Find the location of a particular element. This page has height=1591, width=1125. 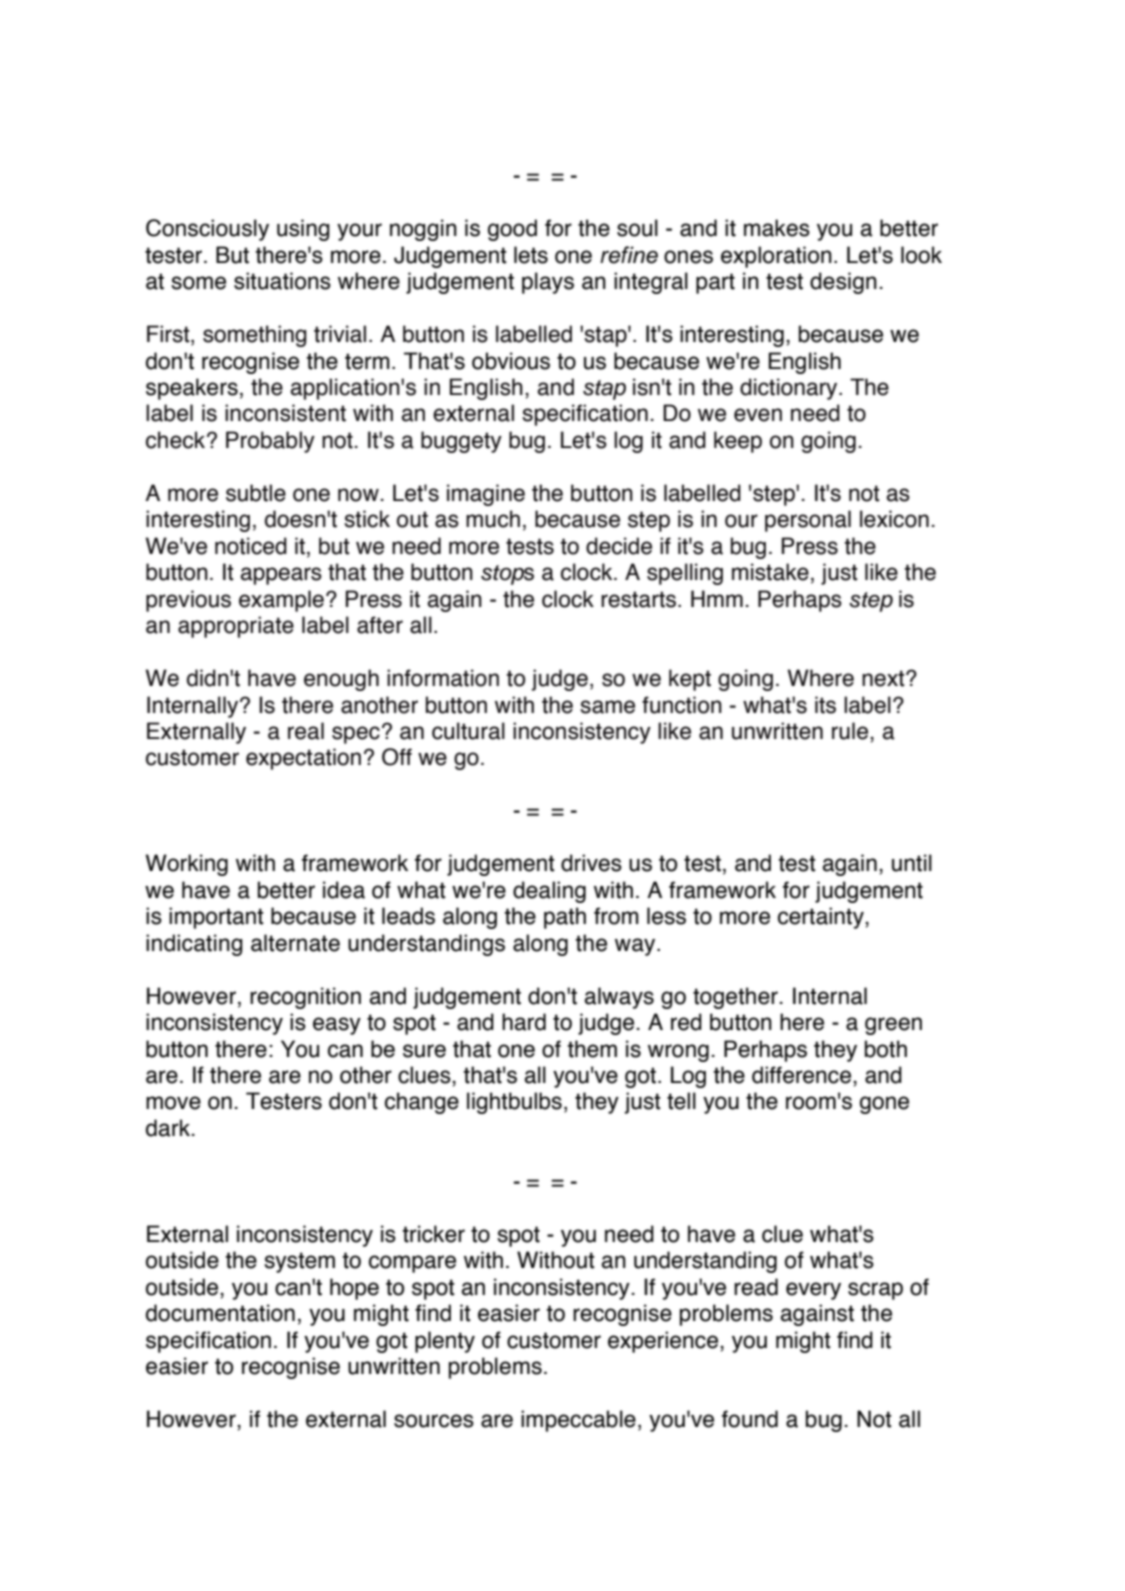

documentation is located at coordinates (220, 1313).
